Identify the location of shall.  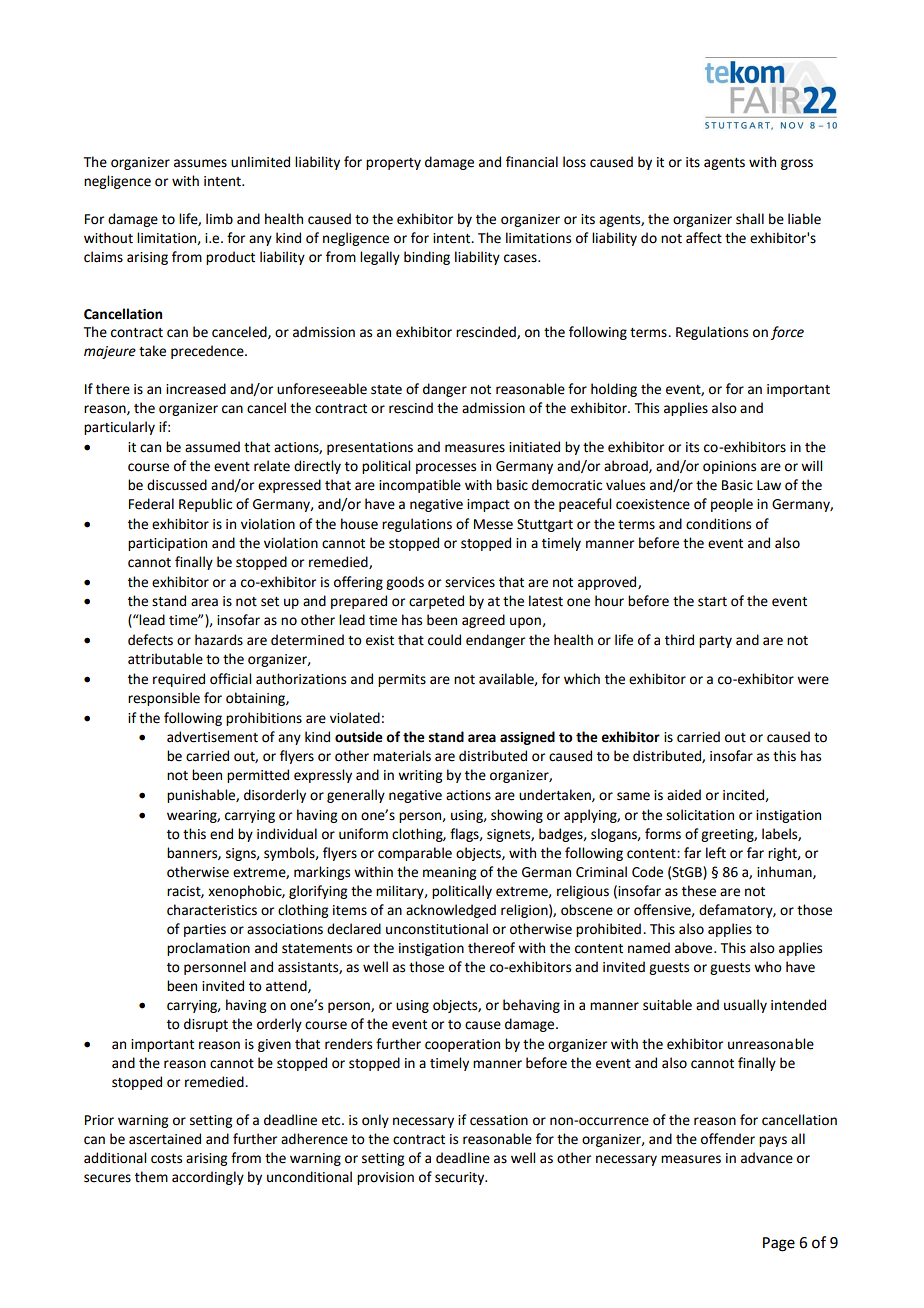
(750, 219).
